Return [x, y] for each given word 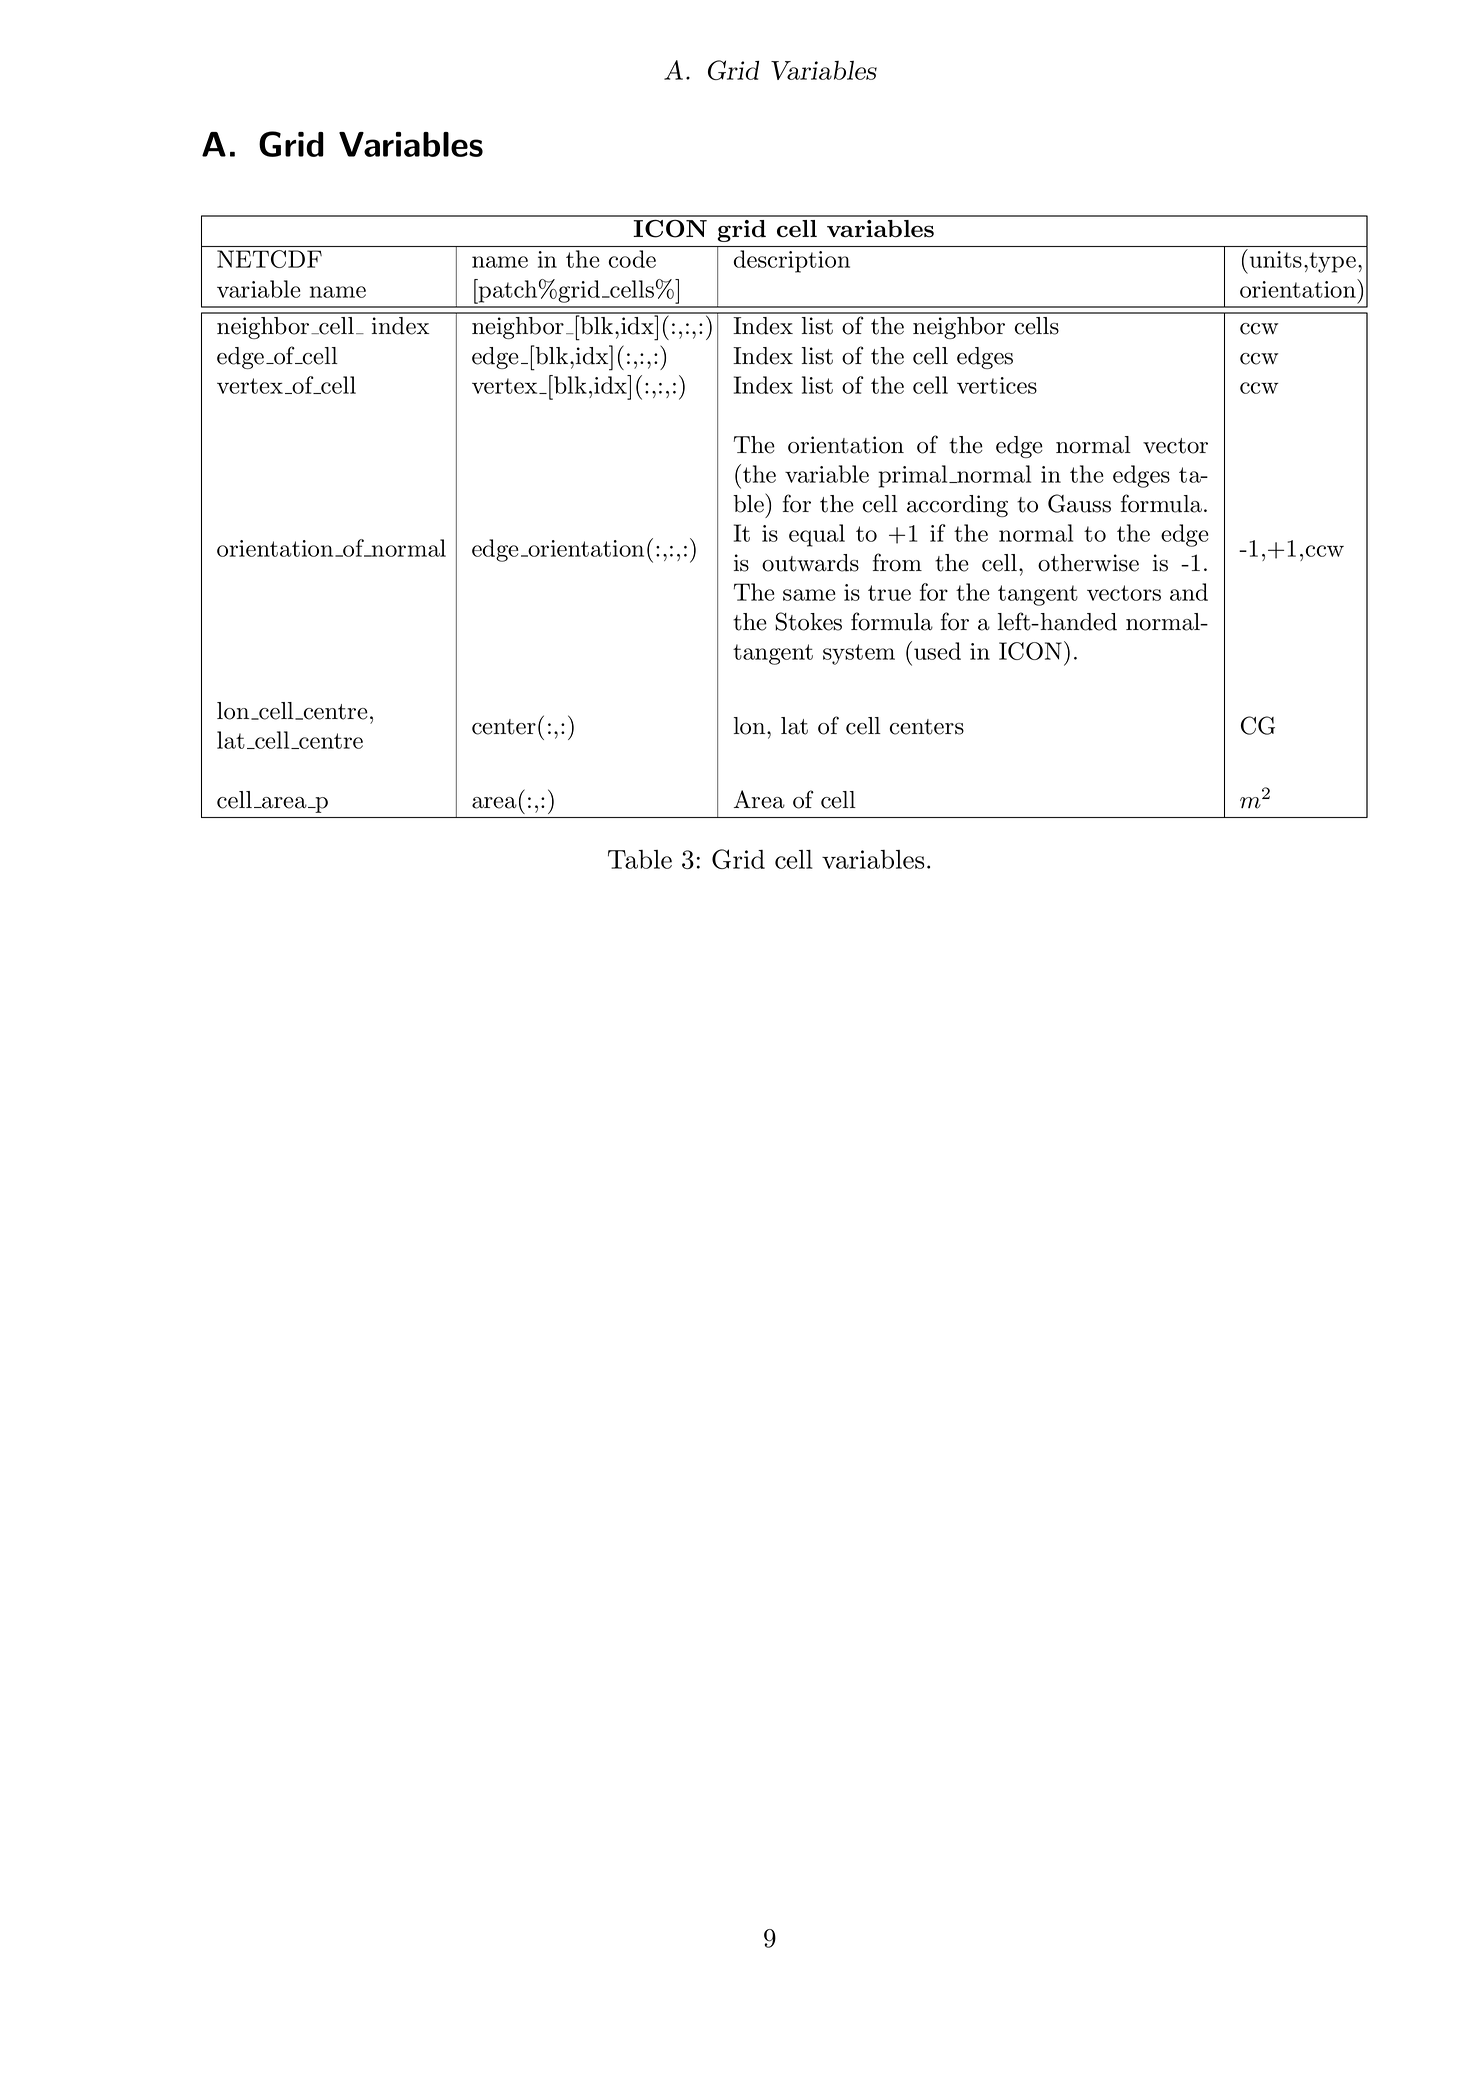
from [897, 562]
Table [640, 859]
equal [817, 535]
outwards [810, 563]
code [632, 259]
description [792, 261]
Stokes [808, 621]
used [937, 651]
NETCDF [269, 259]
